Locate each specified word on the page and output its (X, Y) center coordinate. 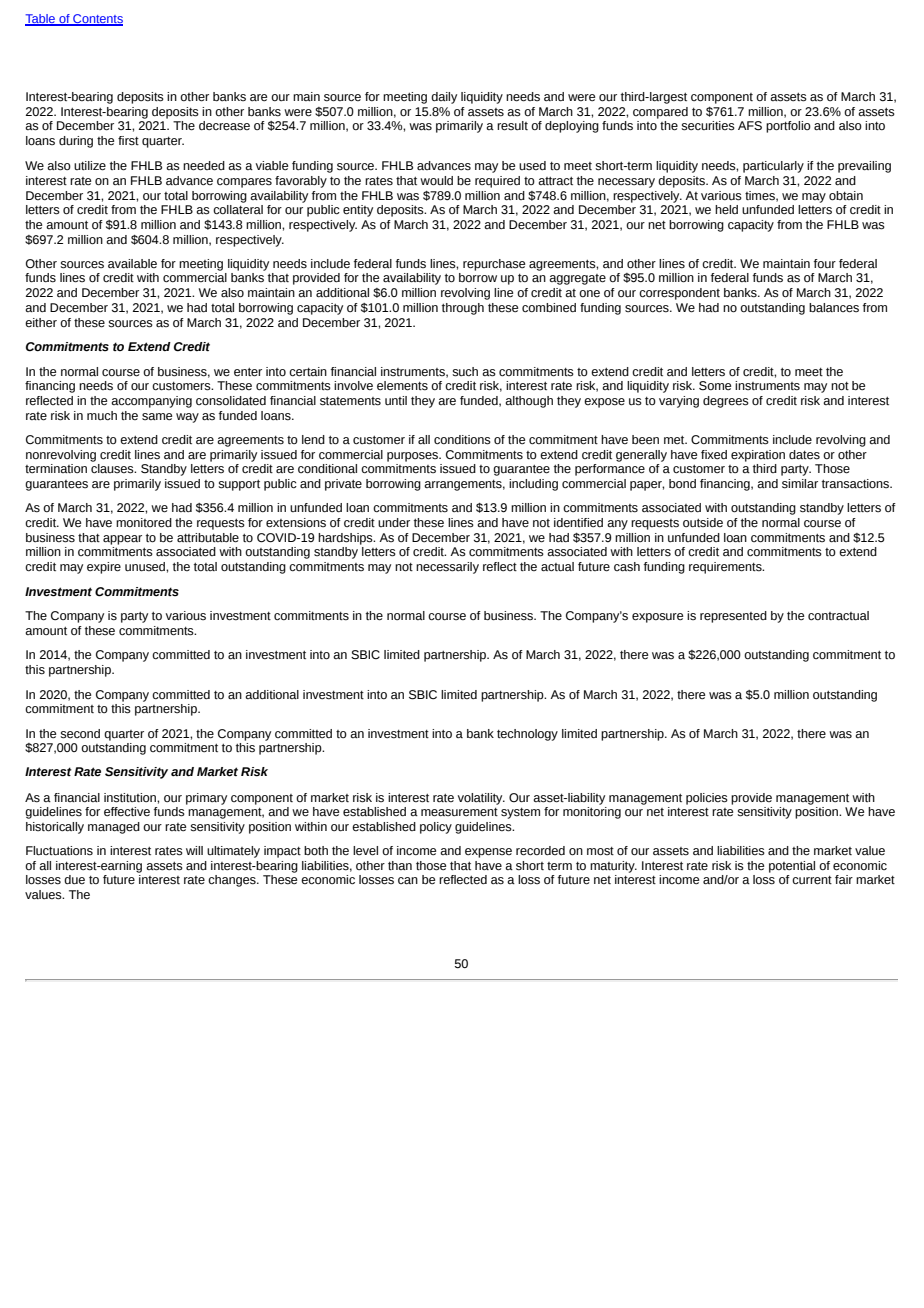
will (194, 850)
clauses (113, 469)
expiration (758, 456)
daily (444, 98)
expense (488, 853)
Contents (97, 20)
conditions (462, 440)
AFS (750, 126)
